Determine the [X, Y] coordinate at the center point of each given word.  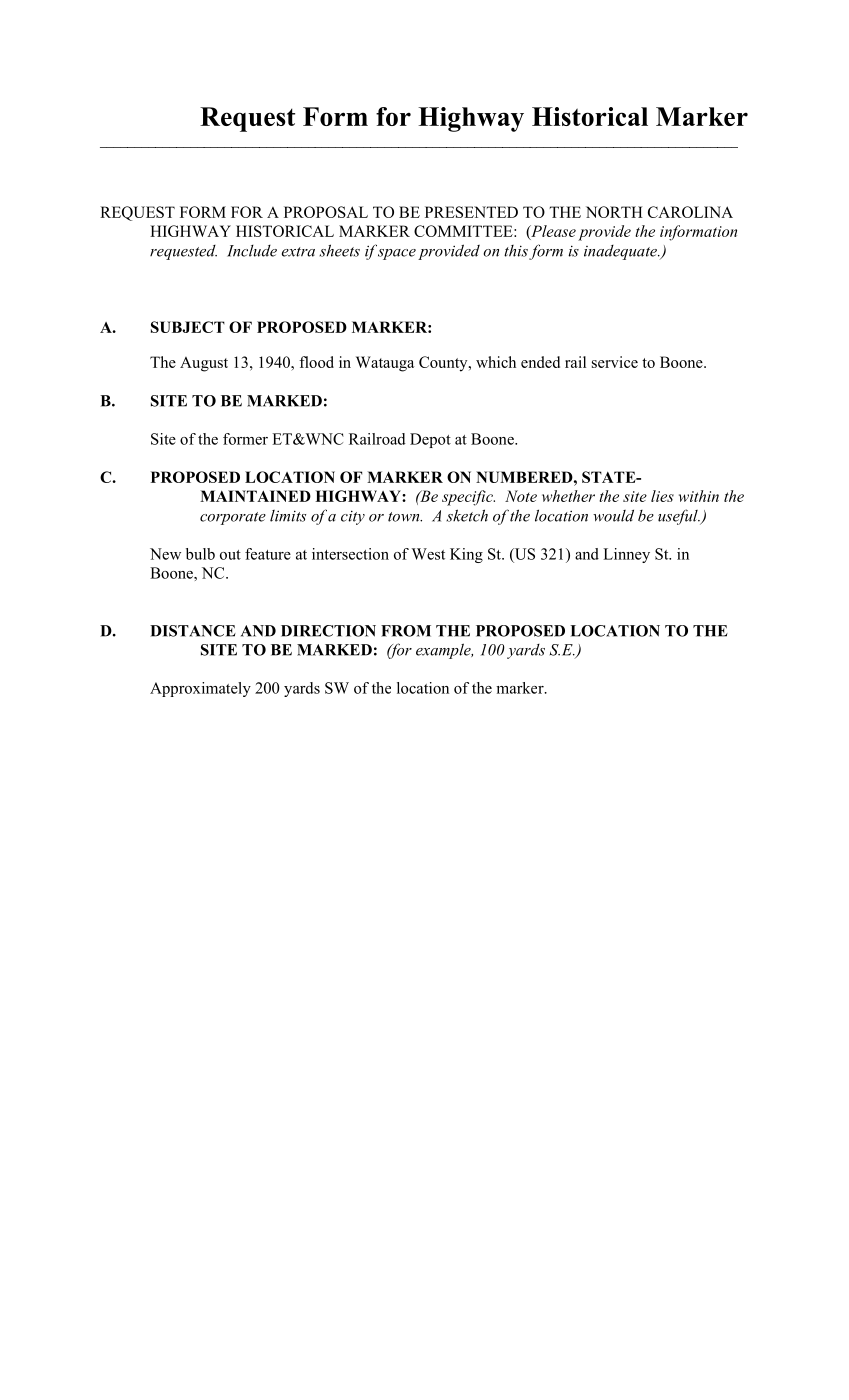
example [444, 651]
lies [662, 496]
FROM [406, 631]
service [615, 362]
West [428, 554]
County [444, 364]
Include [252, 251]
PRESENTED [471, 212]
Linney [626, 555]
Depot [430, 440]
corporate [233, 518]
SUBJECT [188, 327]
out [230, 555]
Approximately [200, 689]
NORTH [614, 212]
